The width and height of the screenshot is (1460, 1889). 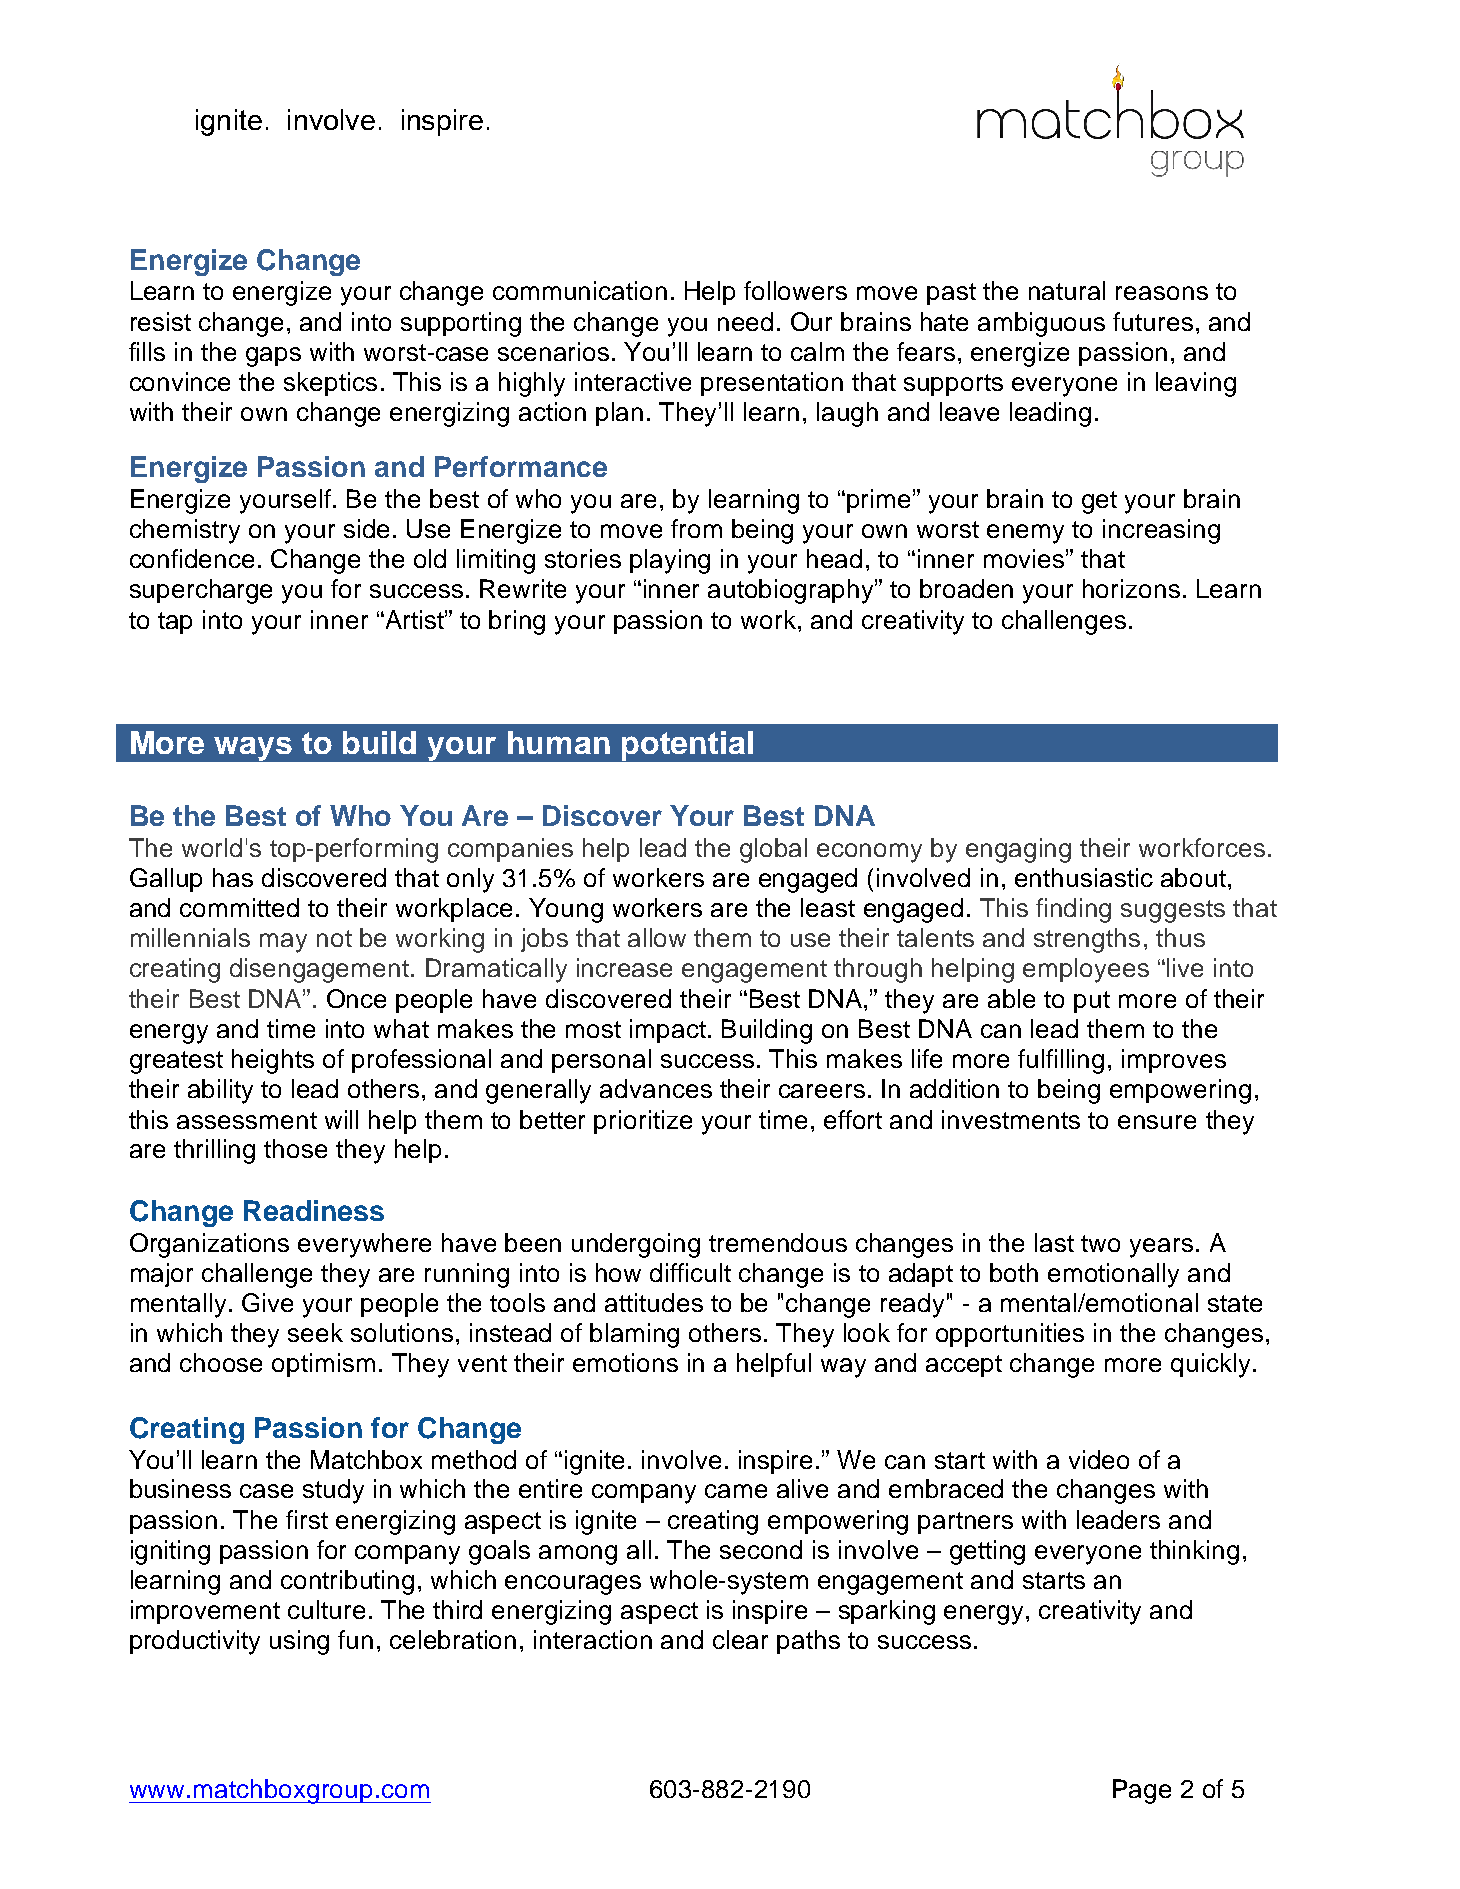 What do you see at coordinates (1142, 1791) in the screenshot?
I see `Page` at bounding box center [1142, 1791].
